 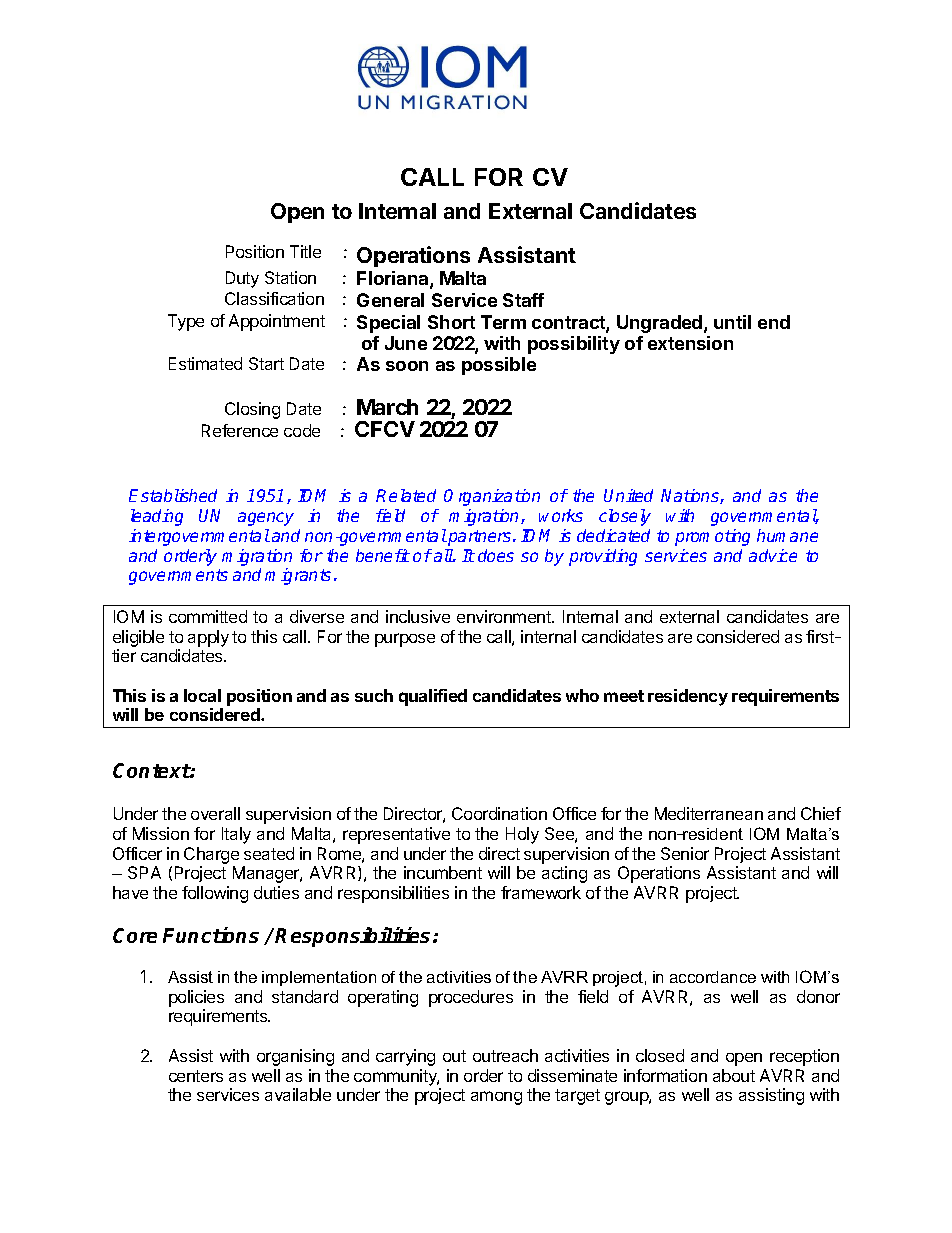 What do you see at coordinates (480, 538) in the screenshot?
I see `partners` at bounding box center [480, 538].
